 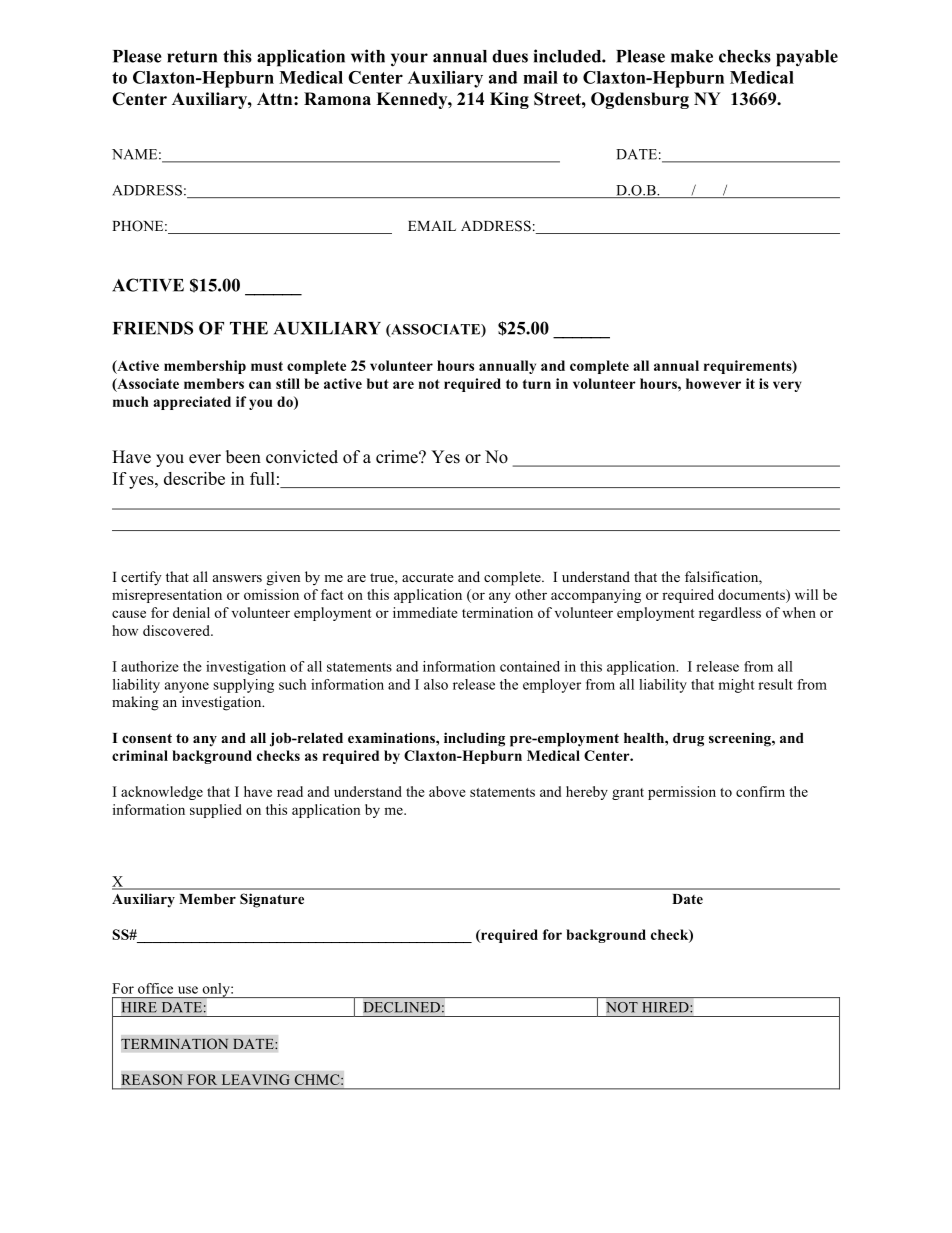 I want to click on accurate, so click(x=428, y=577).
